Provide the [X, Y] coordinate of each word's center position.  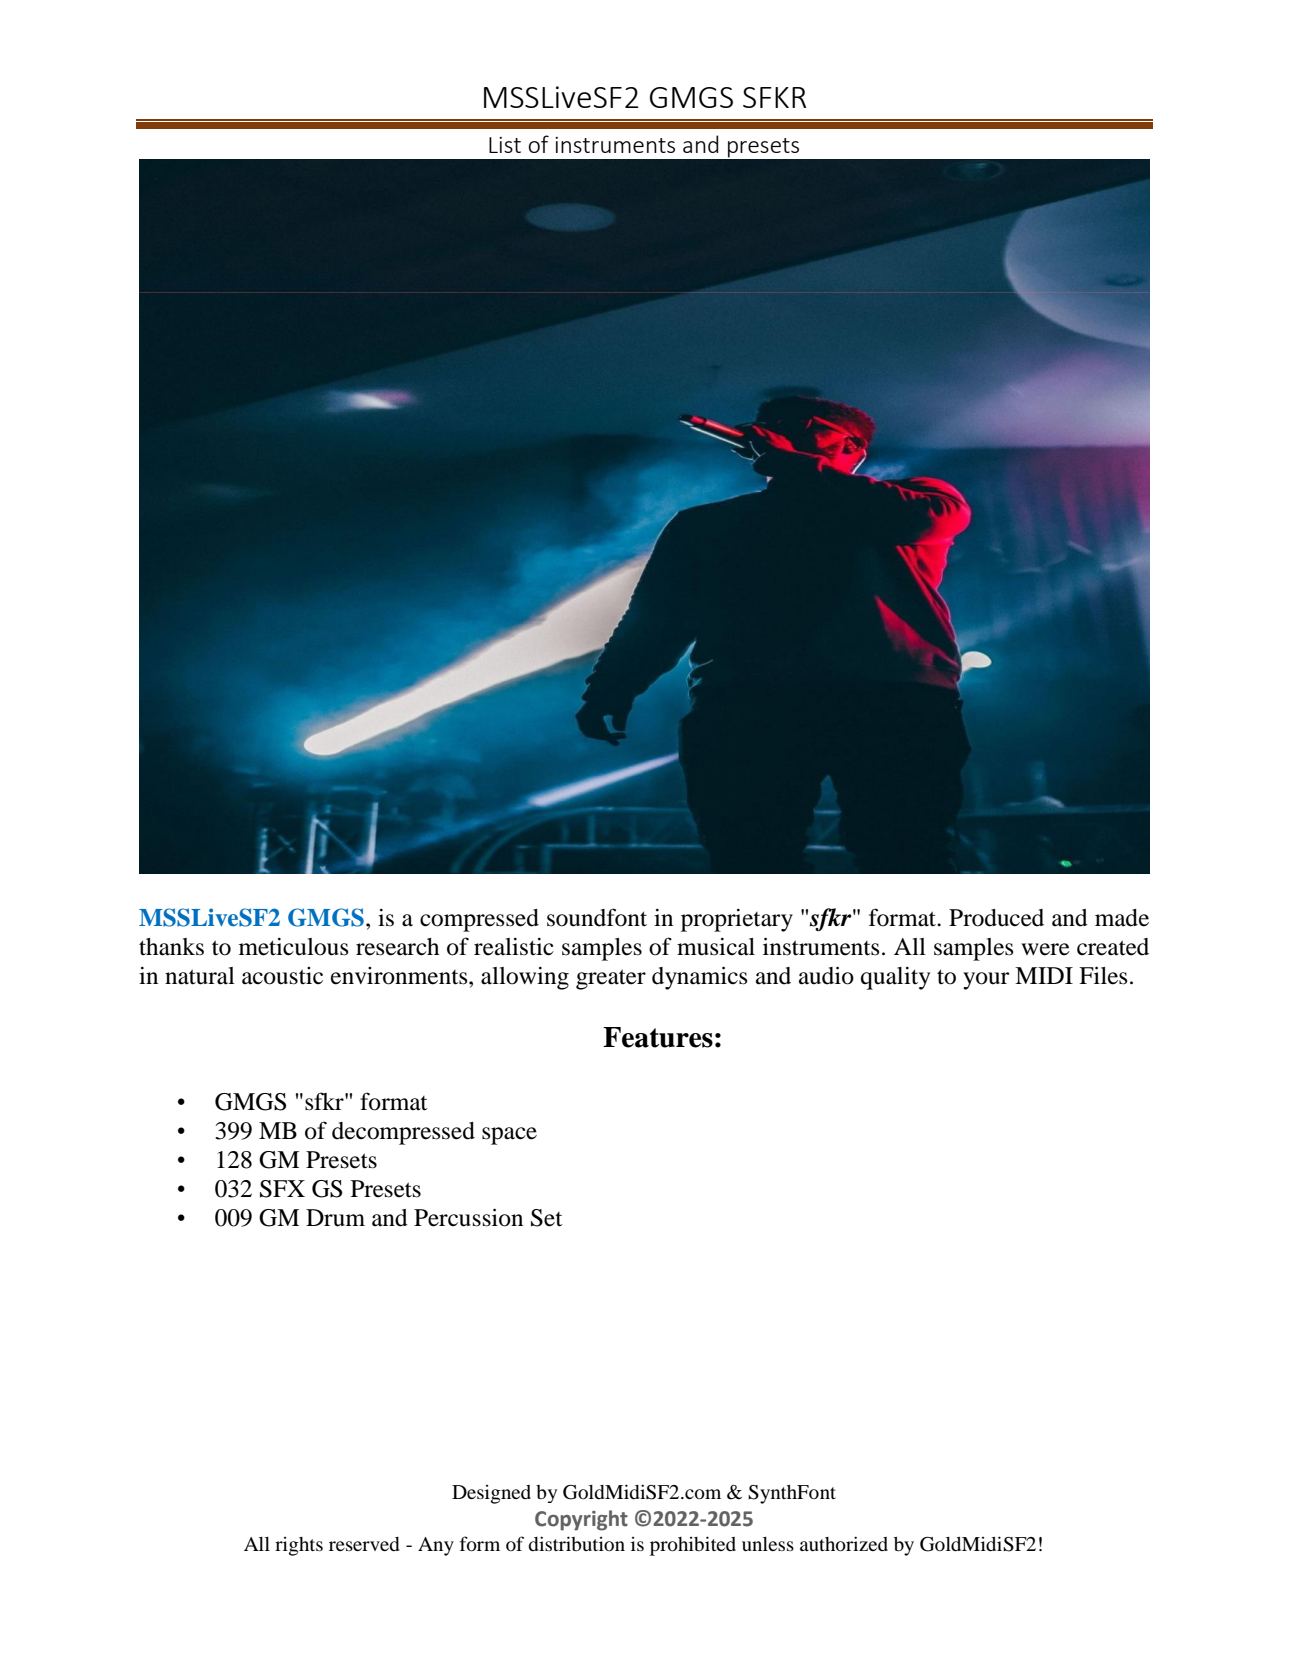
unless [768, 1544]
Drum [335, 1218]
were [1045, 949]
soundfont [597, 917]
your [986, 981]
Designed [491, 1494]
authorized [844, 1544]
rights [299, 1546]
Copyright [581, 1520]
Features [658, 1037]
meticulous [293, 947]
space [509, 1136]
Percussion [468, 1217]
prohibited [693, 1546]
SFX [282, 1189]
